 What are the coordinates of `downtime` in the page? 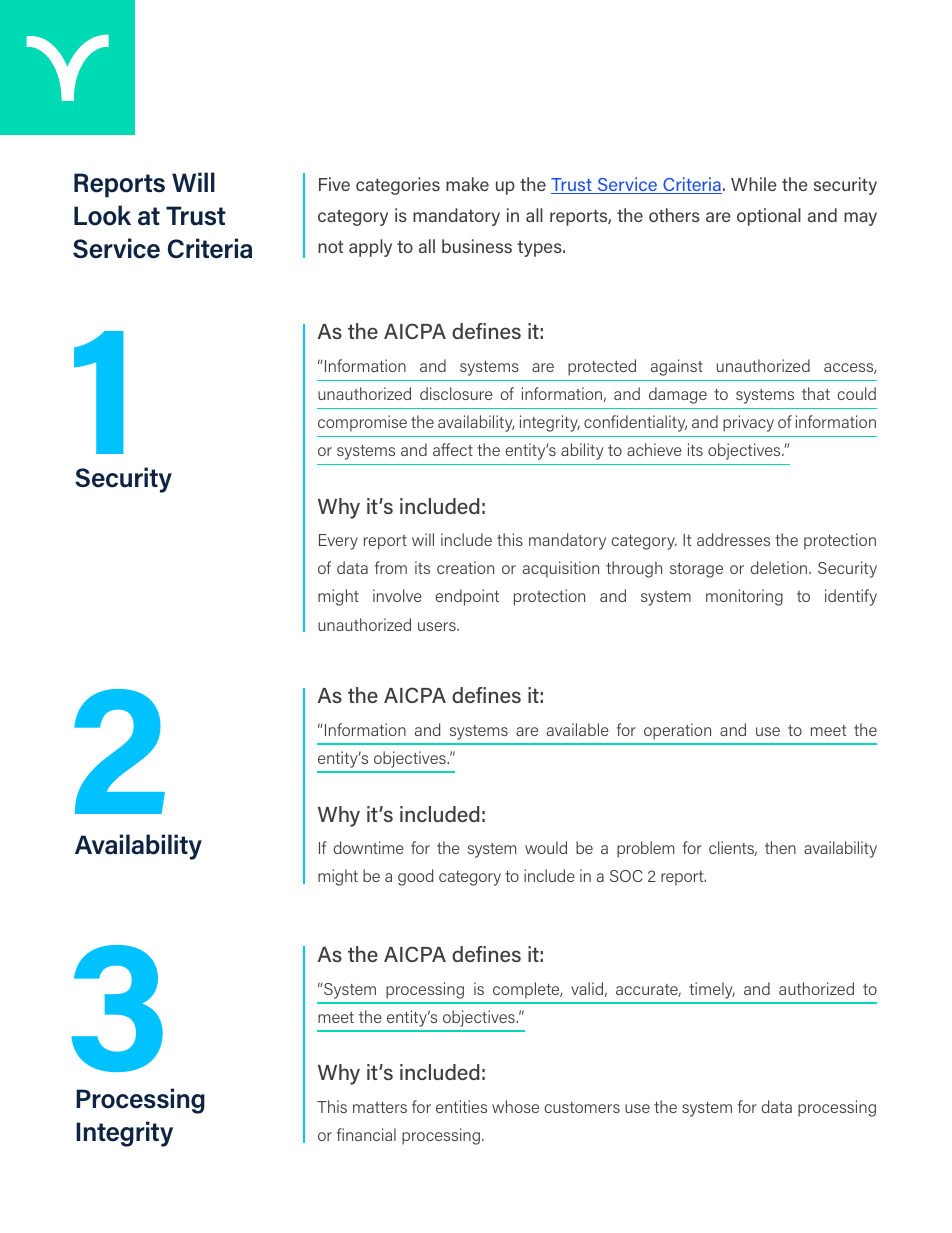 It's located at (368, 847).
